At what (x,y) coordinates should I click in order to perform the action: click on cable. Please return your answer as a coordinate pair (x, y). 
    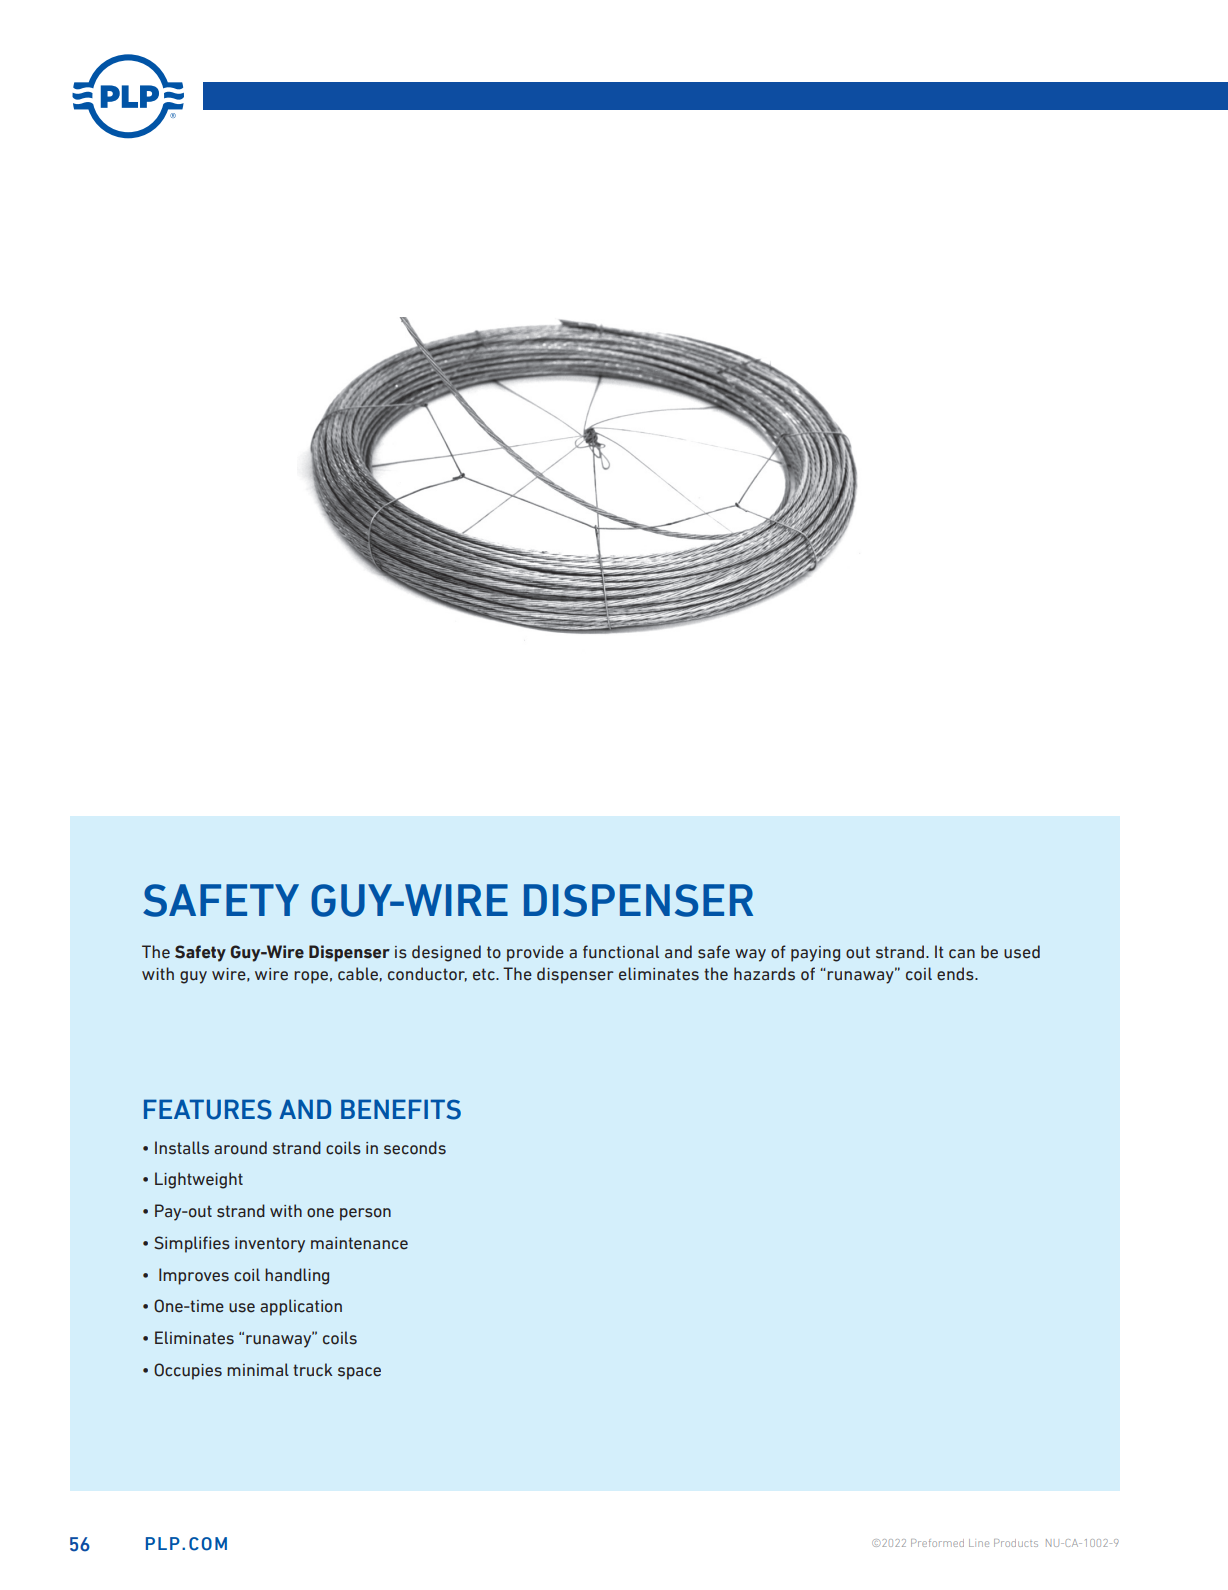
    Looking at the image, I should click on (358, 974).
